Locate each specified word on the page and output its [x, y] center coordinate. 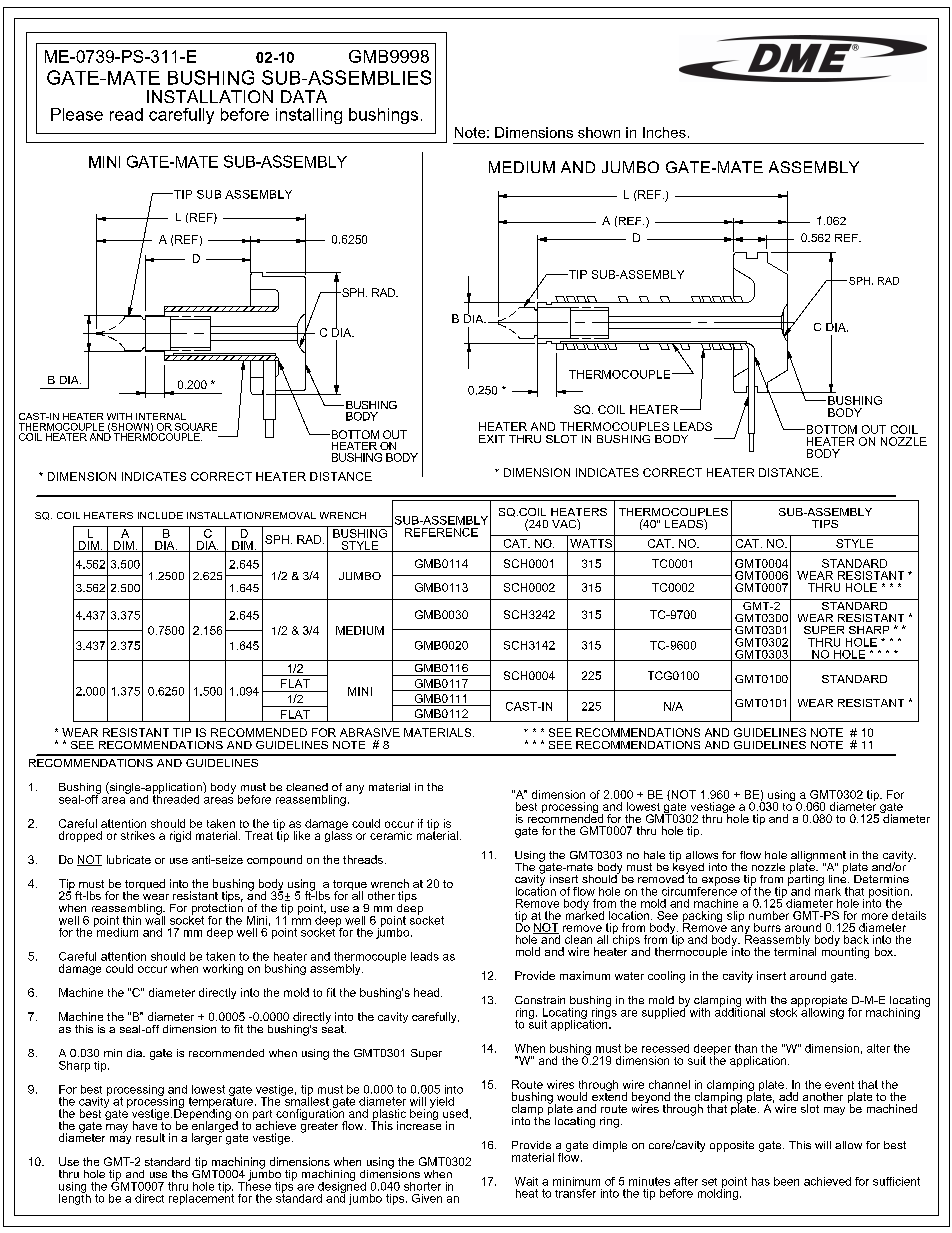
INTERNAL [161, 416]
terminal [795, 950]
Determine [881, 879]
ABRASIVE [370, 732]
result [150, 1137]
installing [309, 116]
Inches [664, 132]
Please [77, 114]
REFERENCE [441, 532]
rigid [180, 836]
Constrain [540, 1000]
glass [338, 835]
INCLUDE [160, 515]
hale [654, 855]
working [223, 969]
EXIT [492, 439]
